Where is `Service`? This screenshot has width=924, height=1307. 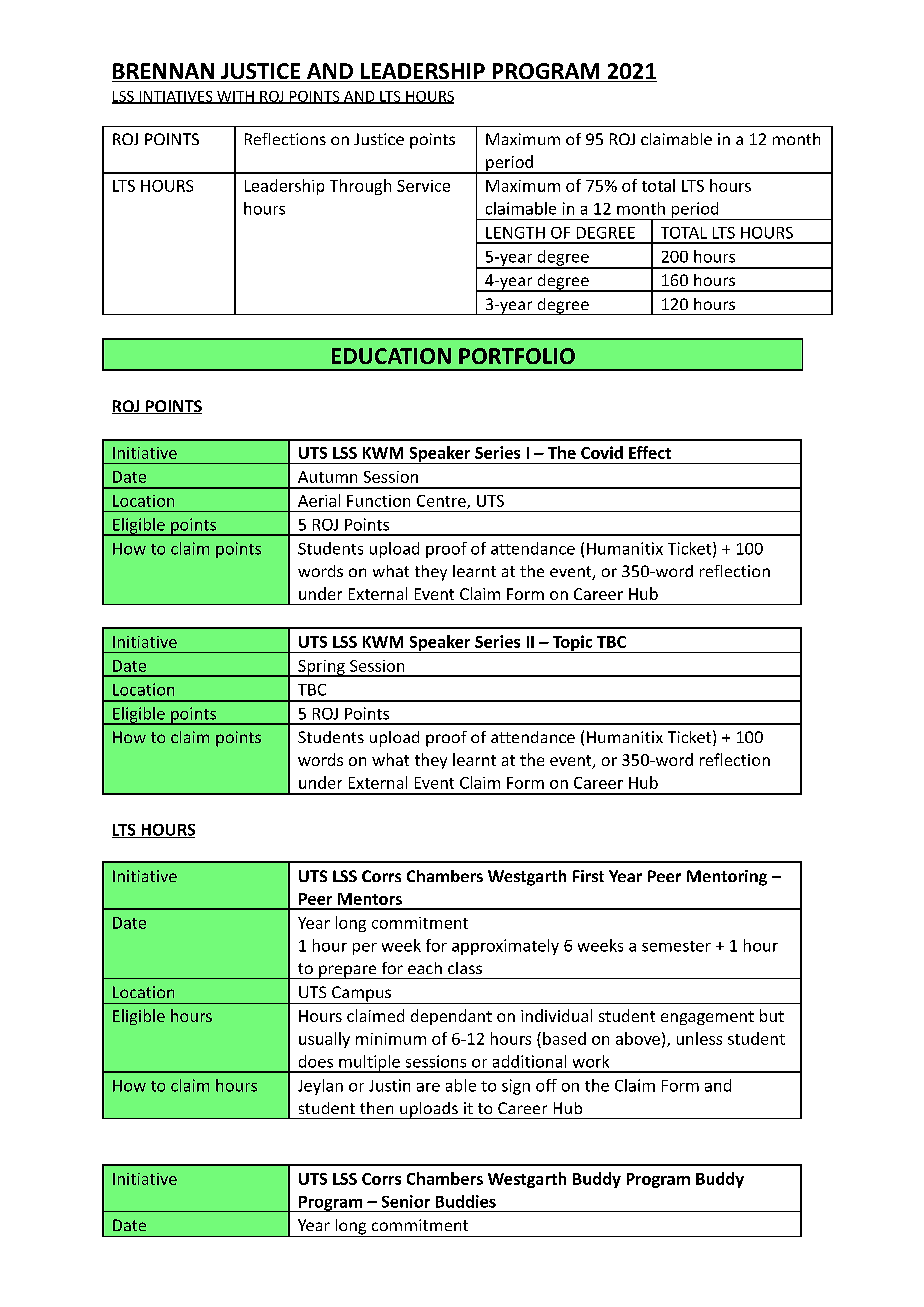
Service is located at coordinates (423, 186).
